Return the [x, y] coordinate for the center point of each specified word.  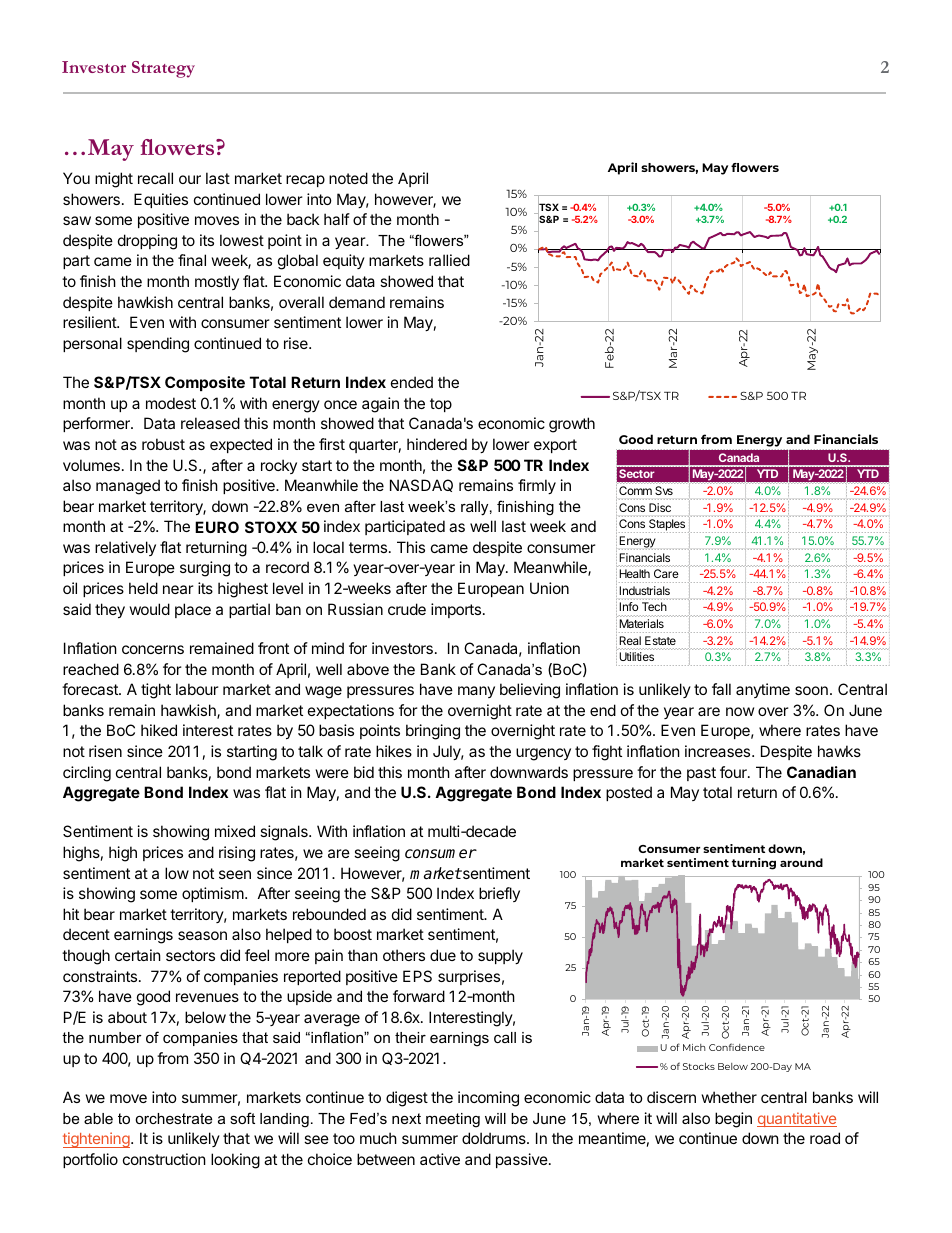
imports [456, 610]
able [98, 1118]
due [443, 955]
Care [666, 573]
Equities [161, 200]
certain [138, 955]
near [178, 589]
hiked [159, 730]
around [801, 862]
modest [171, 403]
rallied [449, 260]
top [441, 405]
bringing [433, 732]
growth [572, 425]
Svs [664, 490]
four [734, 772]
